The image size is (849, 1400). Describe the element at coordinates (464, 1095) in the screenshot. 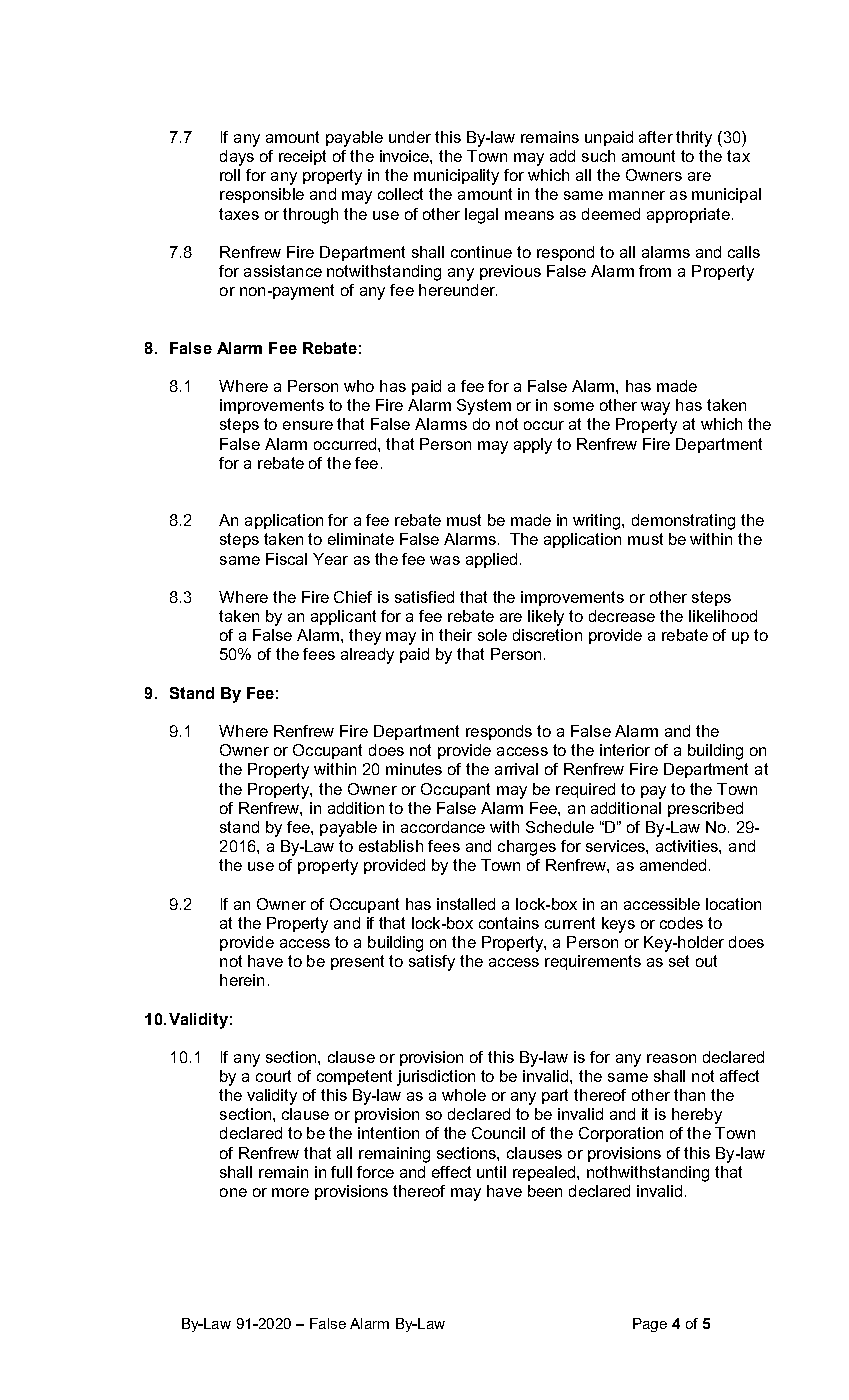

I see `whole` at that location.
